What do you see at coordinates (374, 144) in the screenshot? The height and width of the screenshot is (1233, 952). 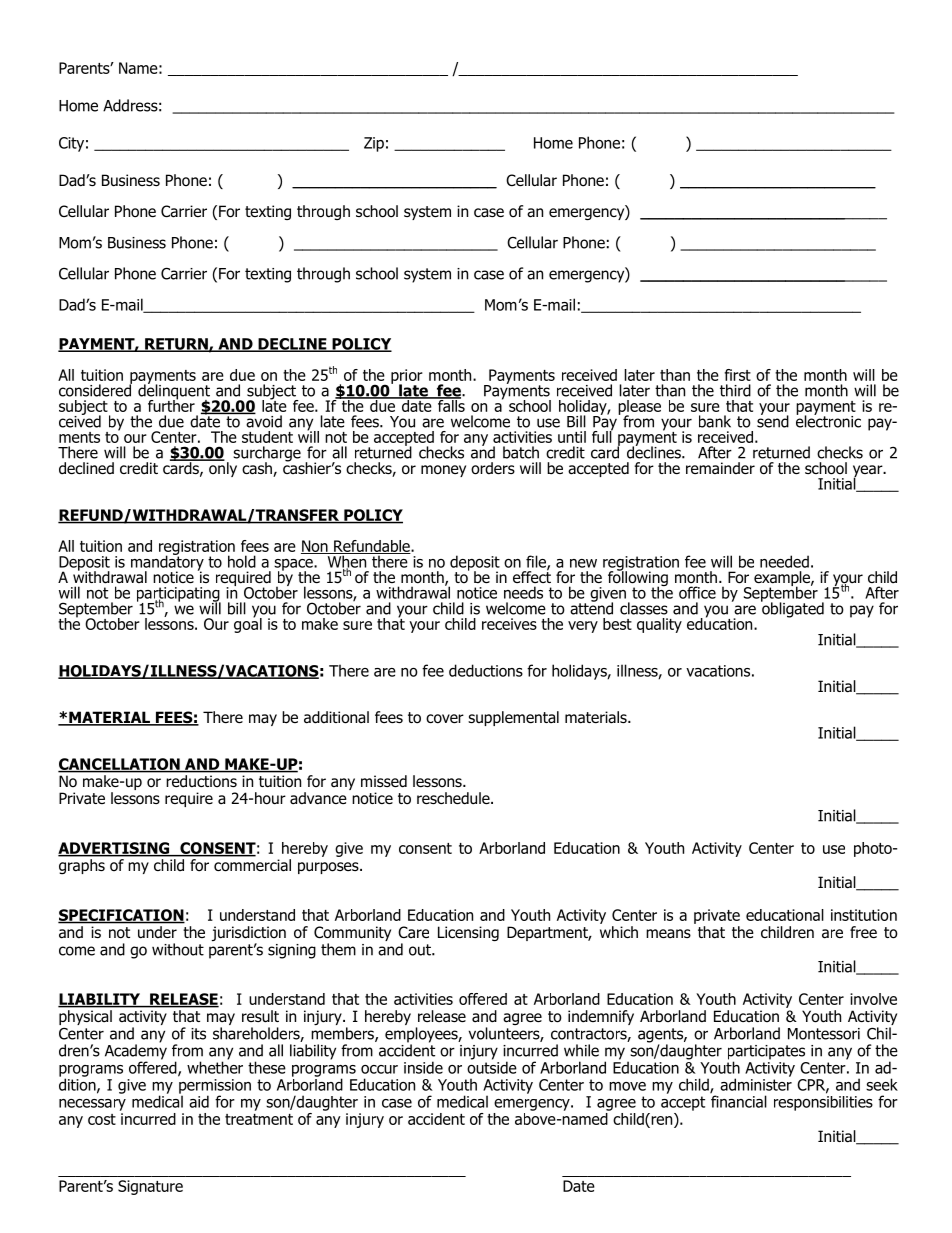 I see `Zip` at bounding box center [374, 144].
